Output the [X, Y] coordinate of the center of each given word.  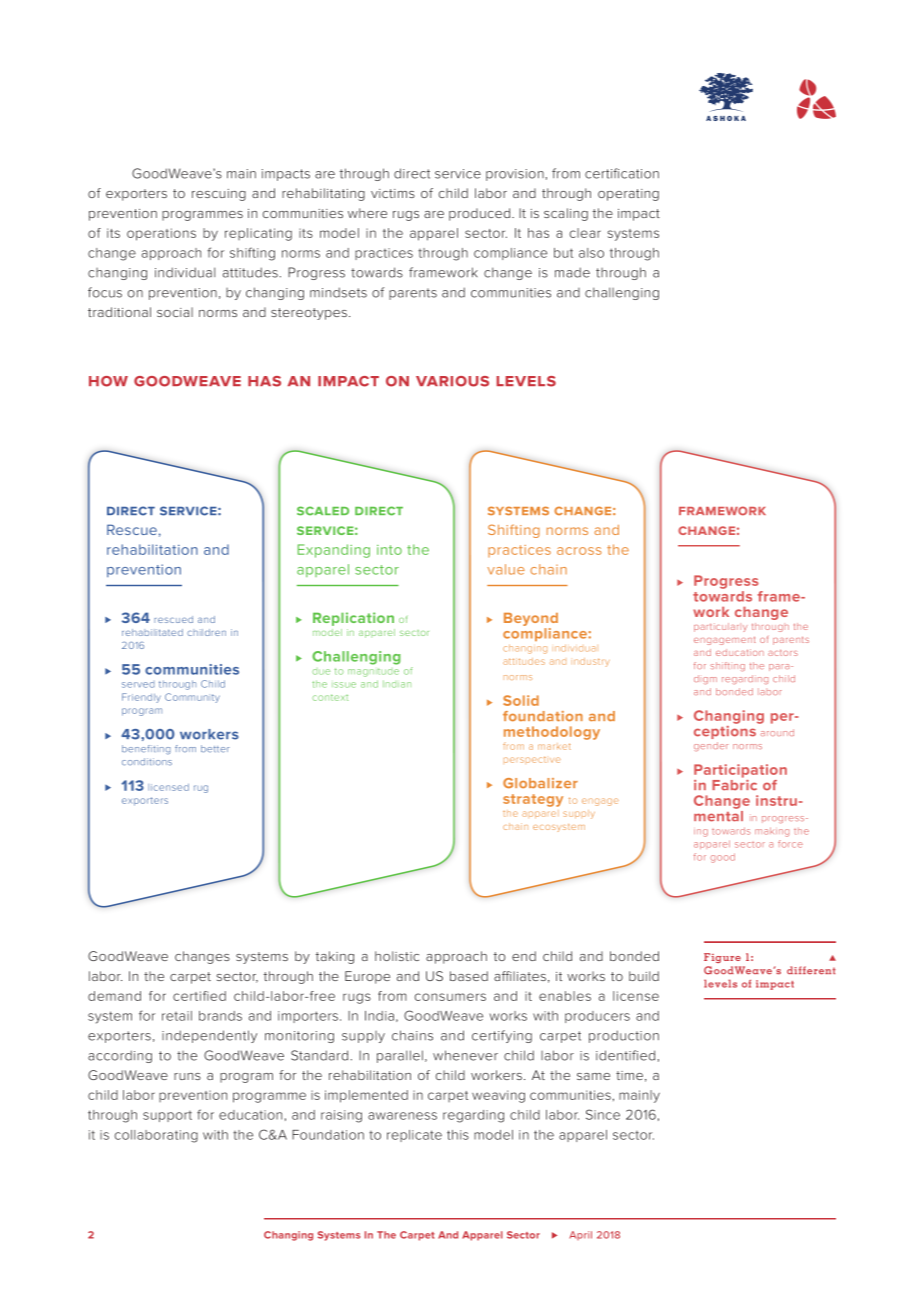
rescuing [219, 195]
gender [711, 746]
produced [481, 214]
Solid [521, 700]
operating [628, 195]
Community [192, 698]
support [167, 1116]
